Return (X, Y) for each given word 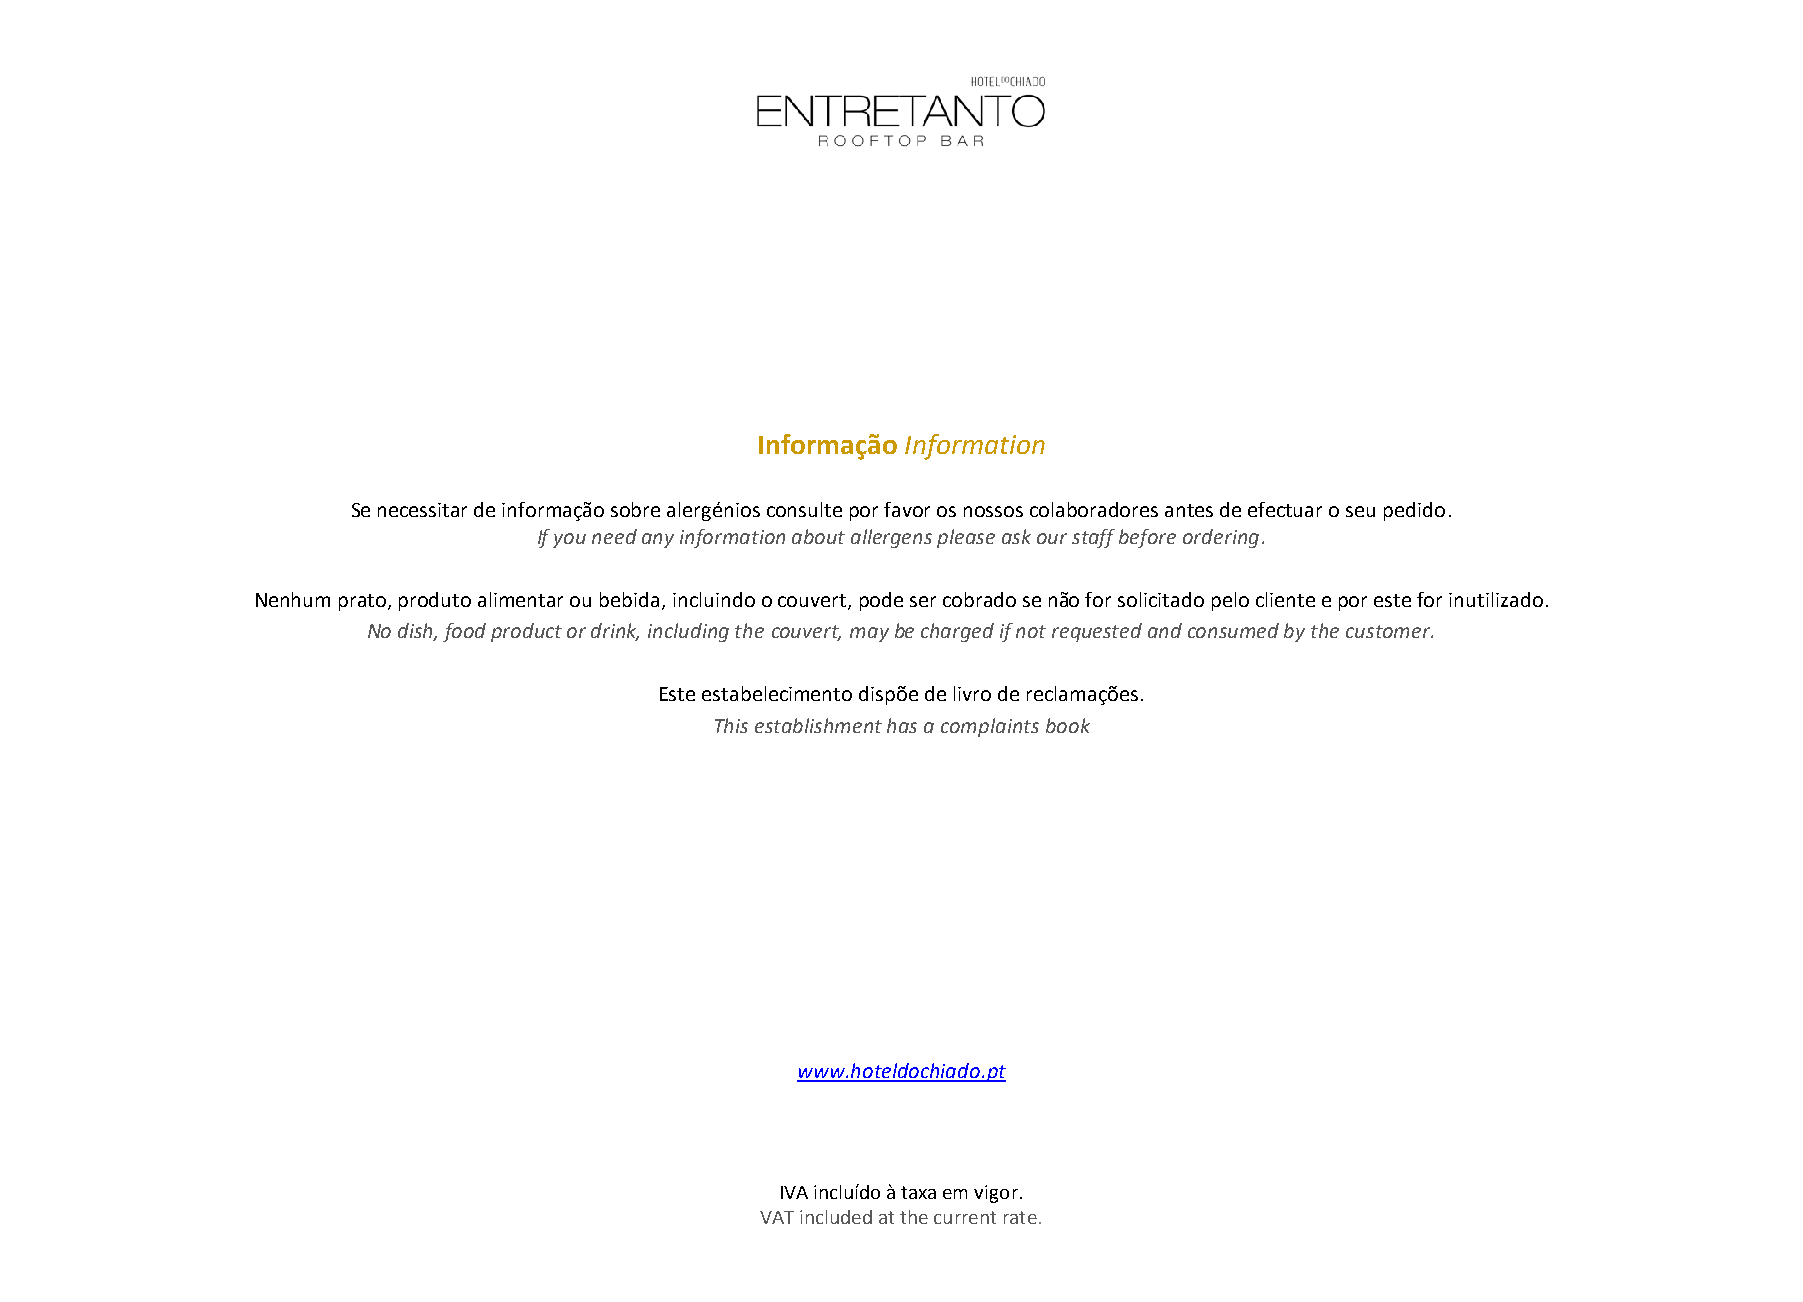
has (902, 725)
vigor (996, 1194)
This (731, 725)
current (965, 1217)
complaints (990, 727)
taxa (918, 1192)
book (1068, 725)
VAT (777, 1217)
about (818, 536)
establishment (818, 725)
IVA (794, 1192)
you (569, 540)
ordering (1221, 538)
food (464, 632)
